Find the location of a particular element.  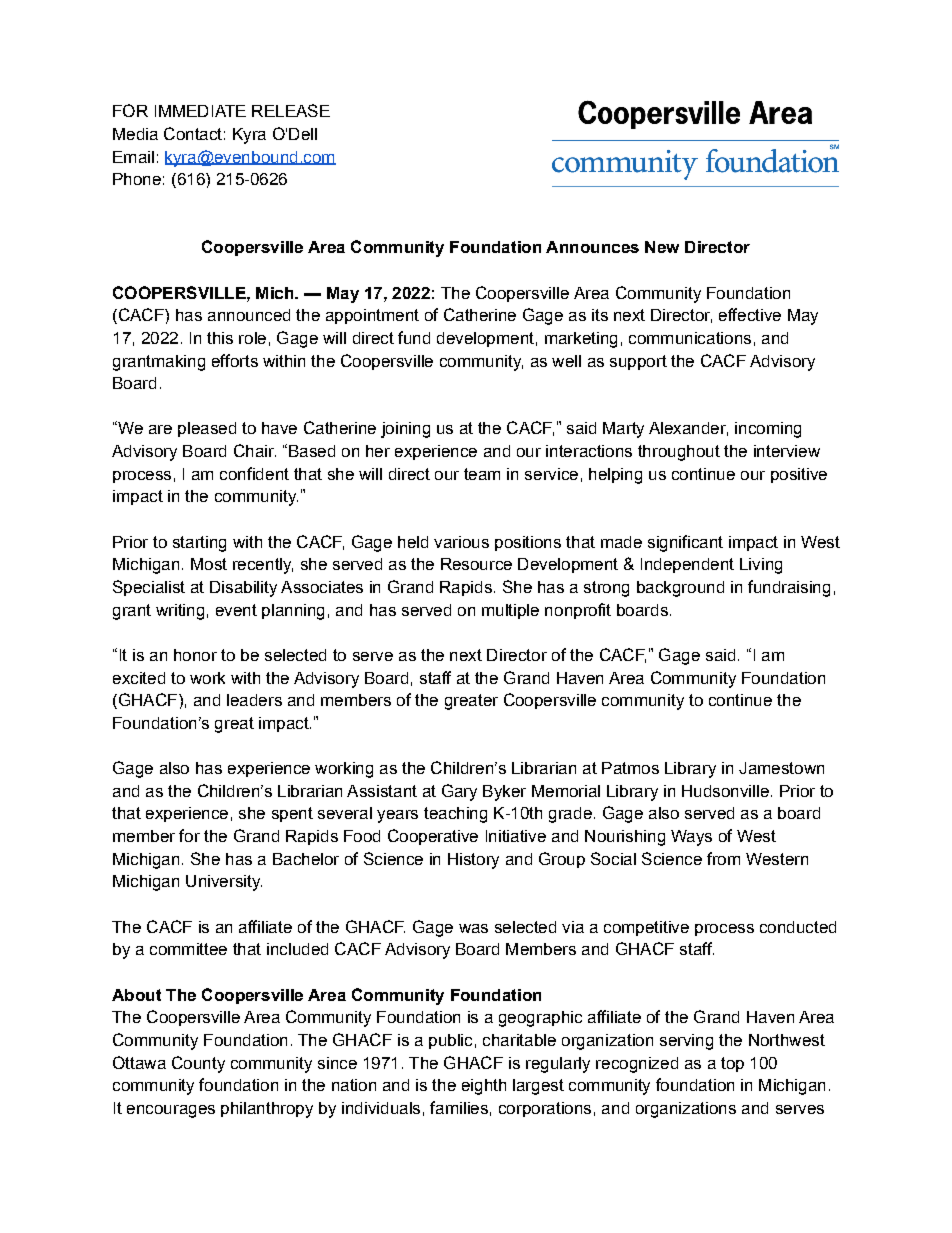

from is located at coordinates (723, 858).
